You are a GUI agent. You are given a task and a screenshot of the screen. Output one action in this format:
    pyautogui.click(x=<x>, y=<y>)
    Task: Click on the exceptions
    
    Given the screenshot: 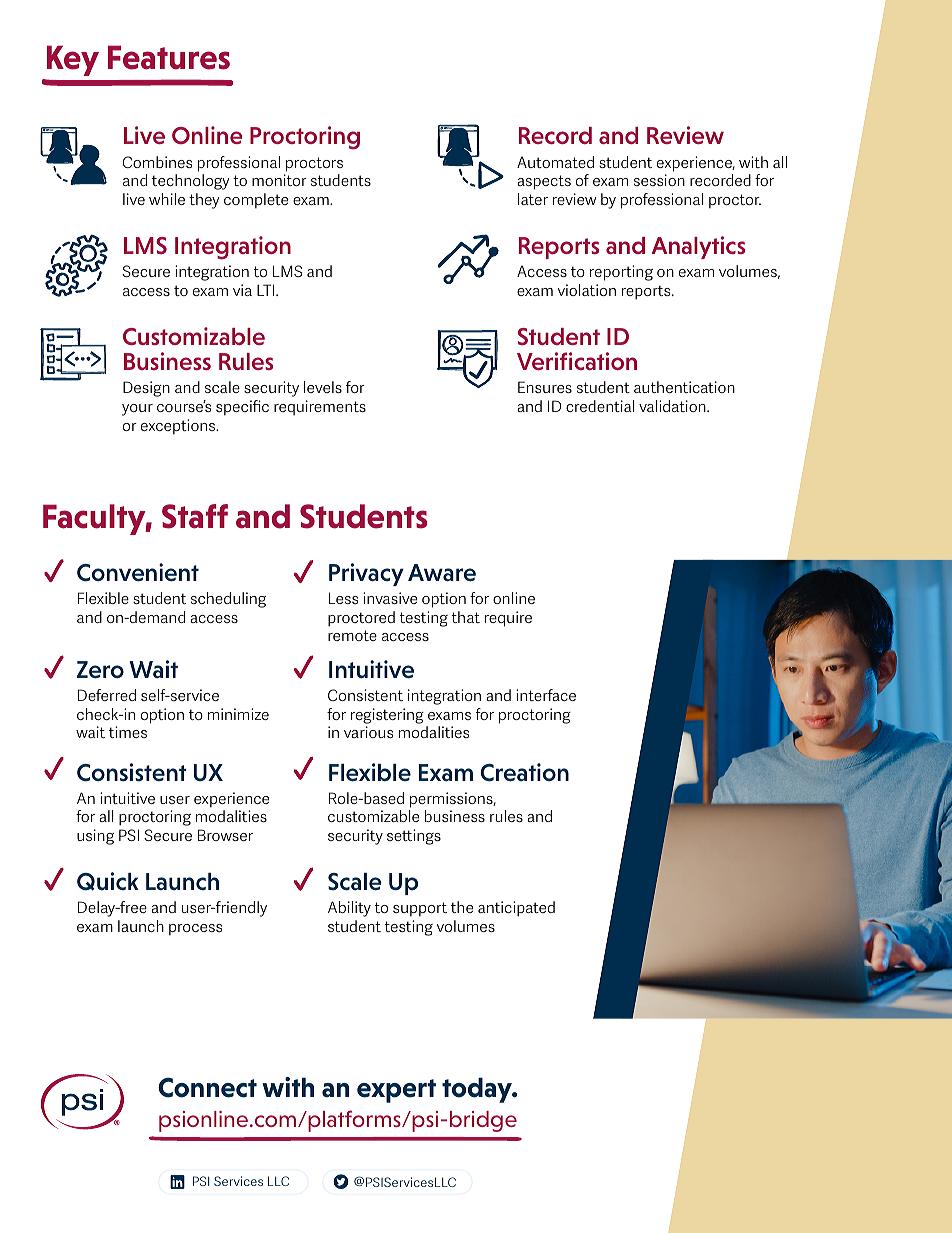 What is the action you would take?
    pyautogui.click(x=179, y=426)
